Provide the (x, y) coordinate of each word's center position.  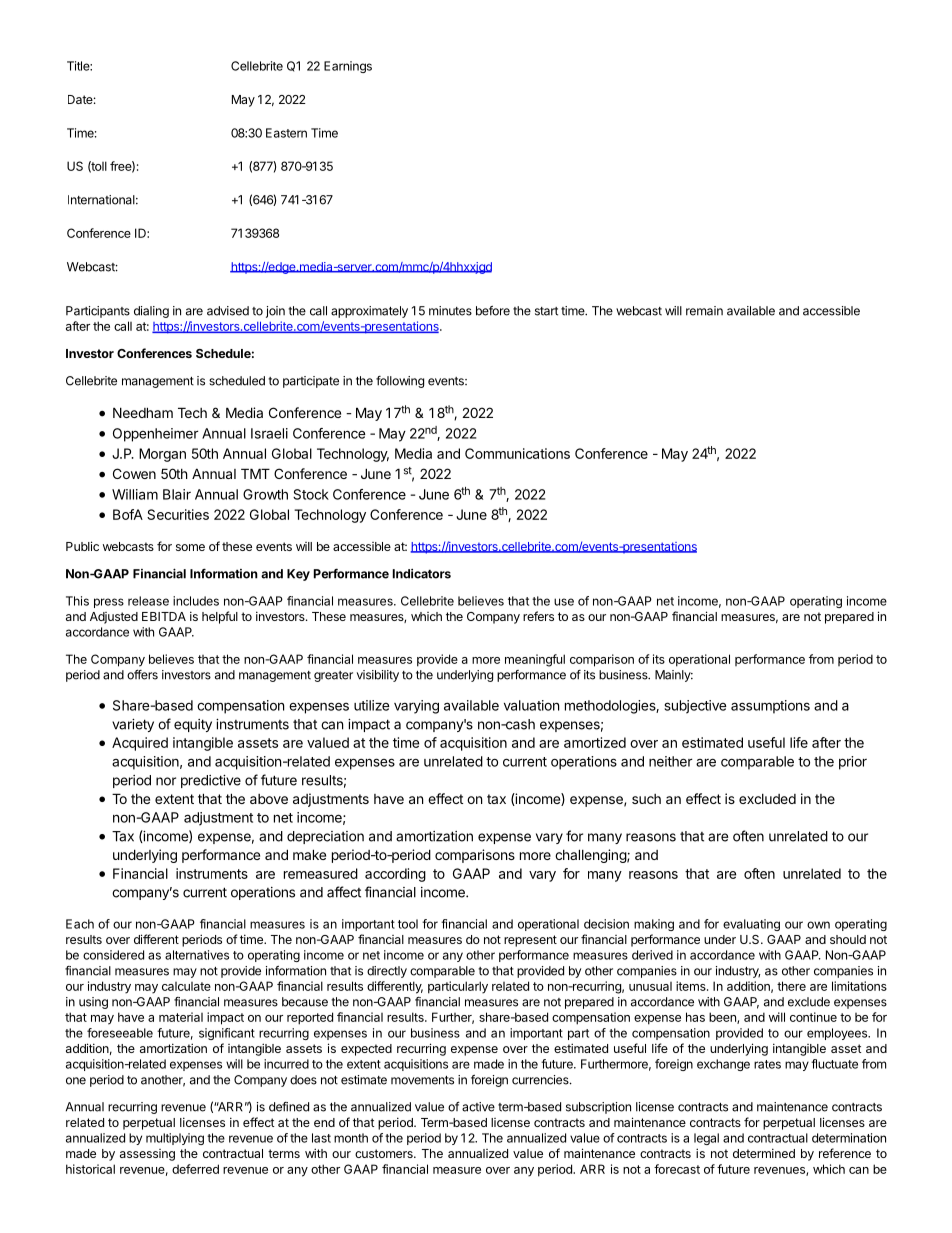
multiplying (175, 1139)
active (478, 1107)
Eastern (286, 133)
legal (706, 1139)
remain (704, 311)
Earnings (348, 67)
